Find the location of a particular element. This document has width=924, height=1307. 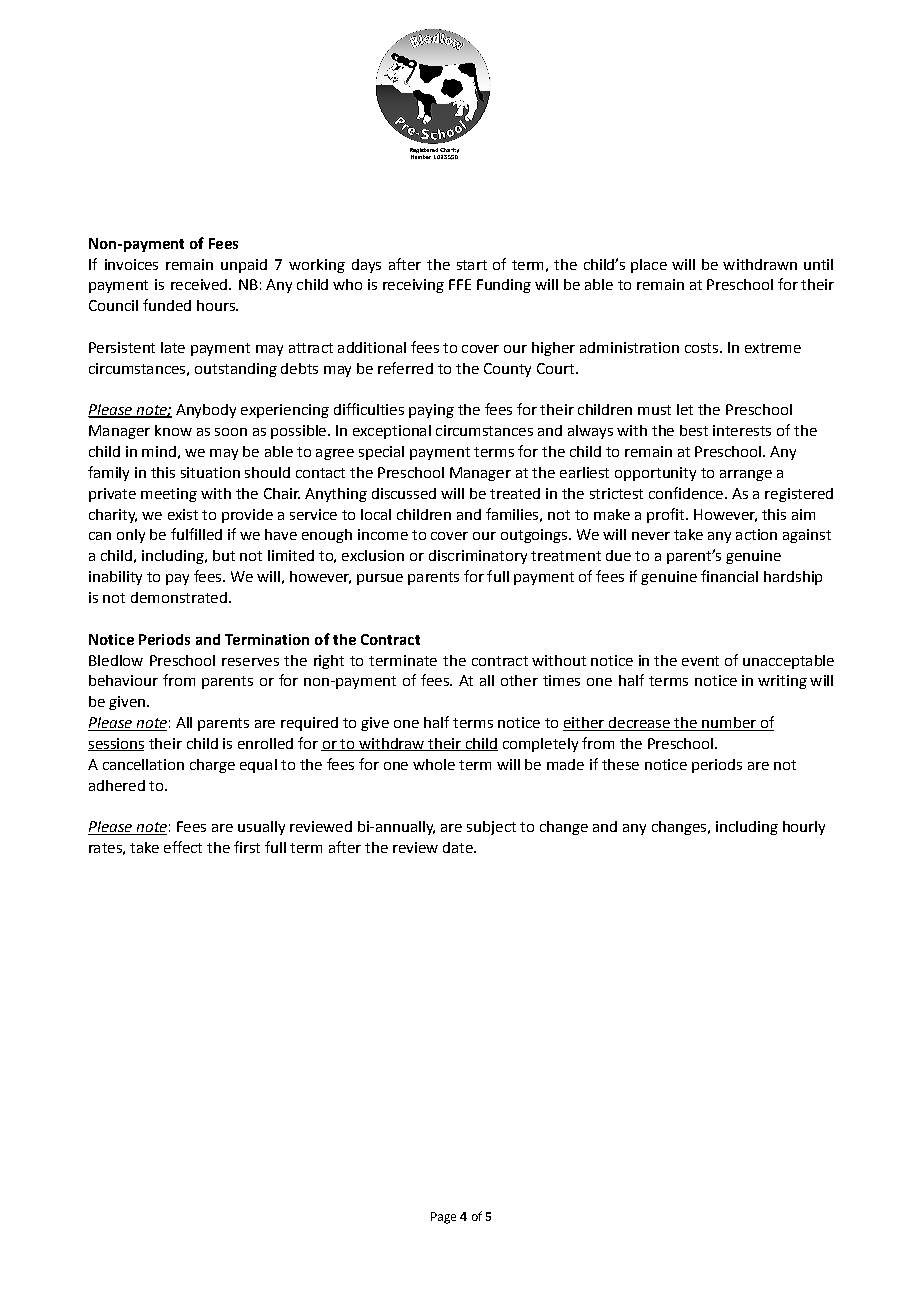

whole is located at coordinates (434, 764).
